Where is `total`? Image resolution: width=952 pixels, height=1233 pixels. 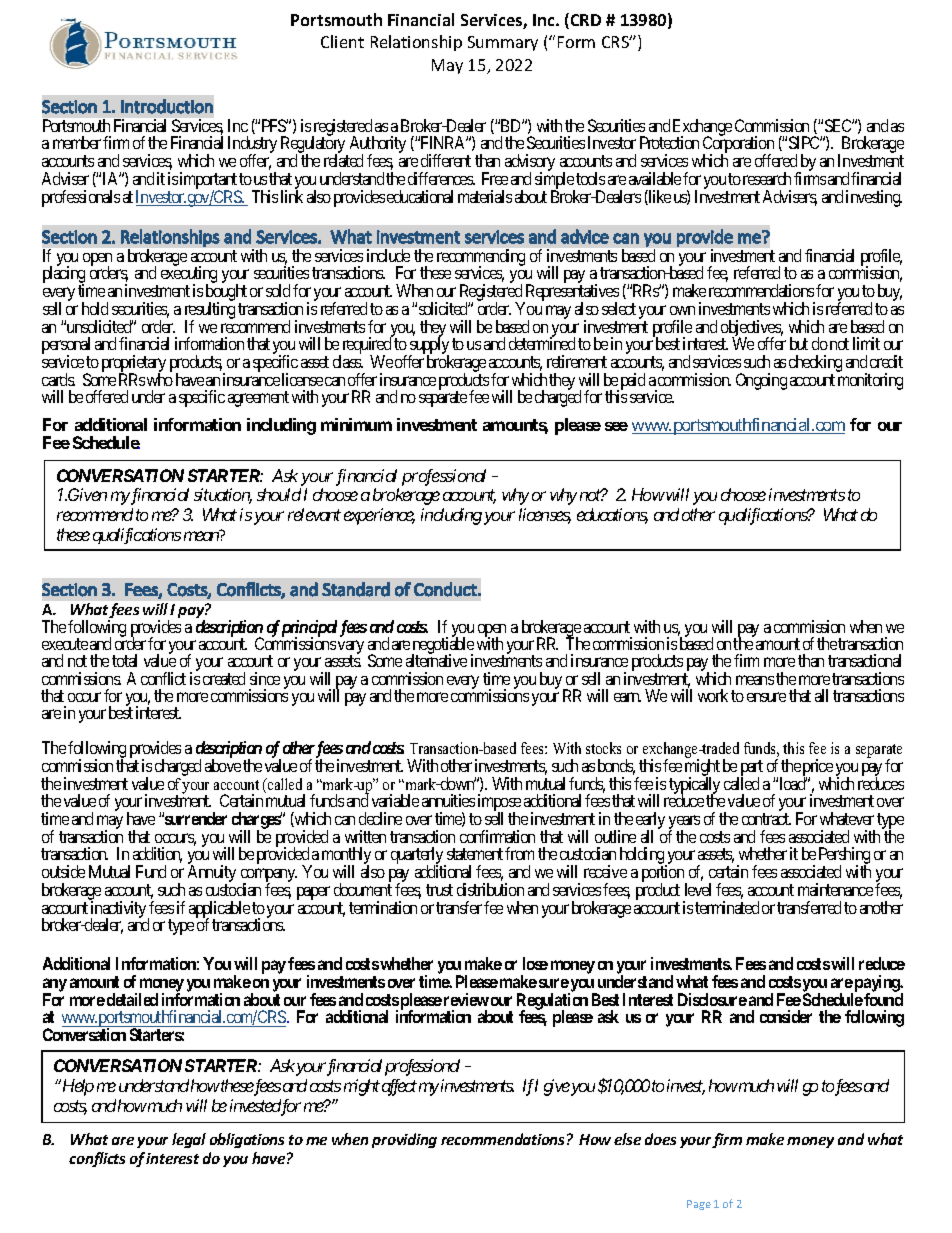 total is located at coordinates (124, 660).
